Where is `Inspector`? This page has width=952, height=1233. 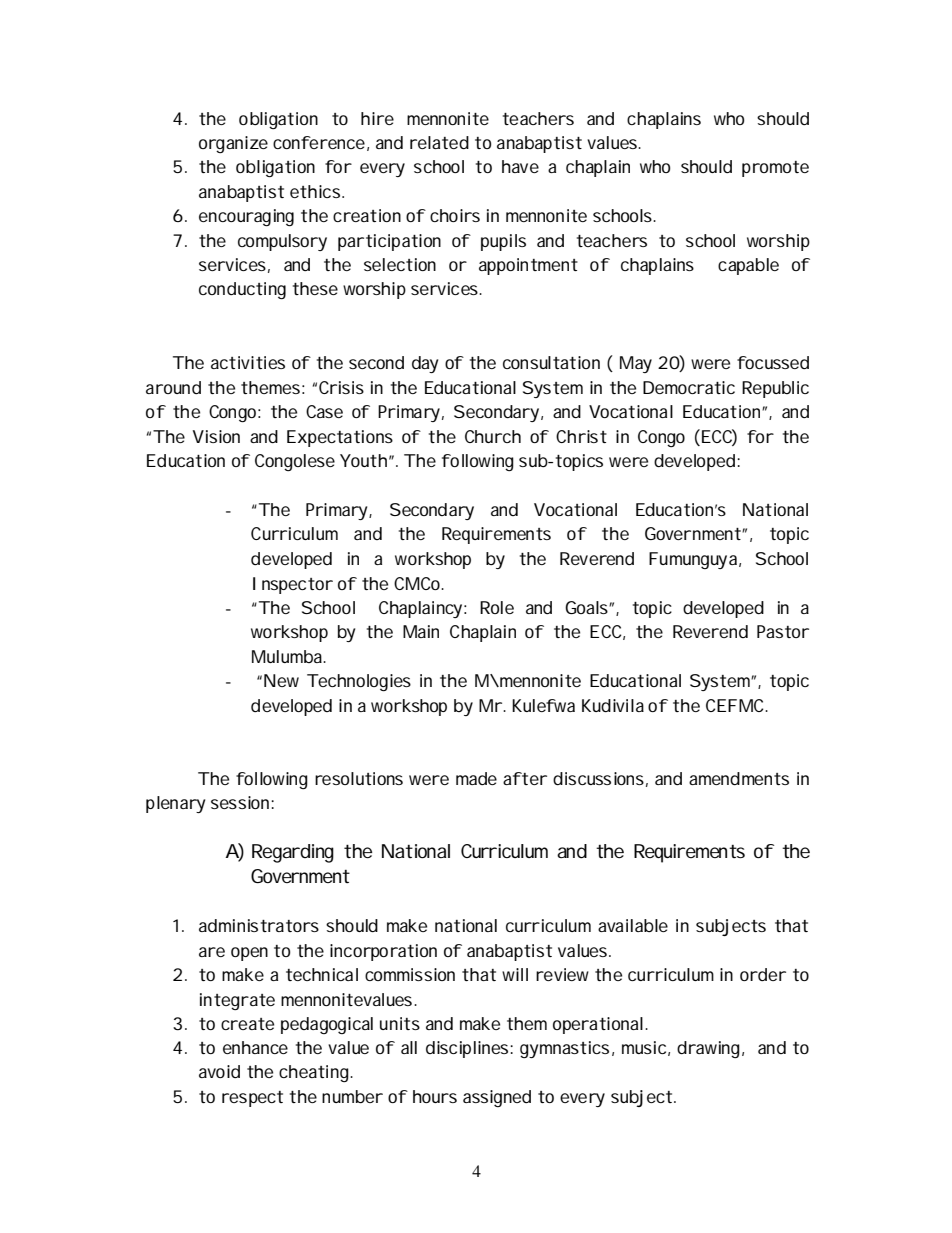 Inspector is located at coordinates (293, 585).
